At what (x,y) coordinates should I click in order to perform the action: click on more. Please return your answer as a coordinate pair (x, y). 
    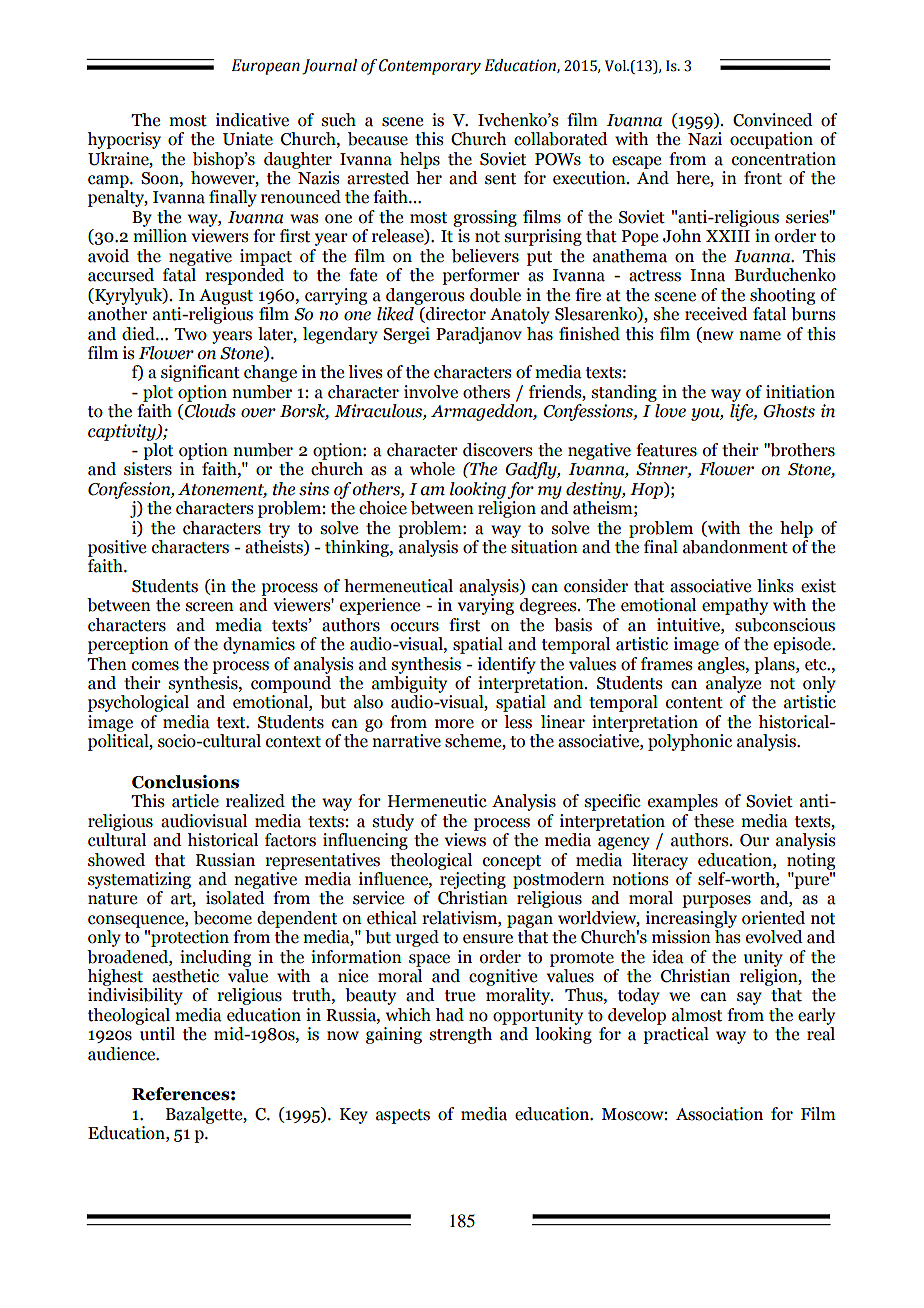
    Looking at the image, I should click on (454, 724).
